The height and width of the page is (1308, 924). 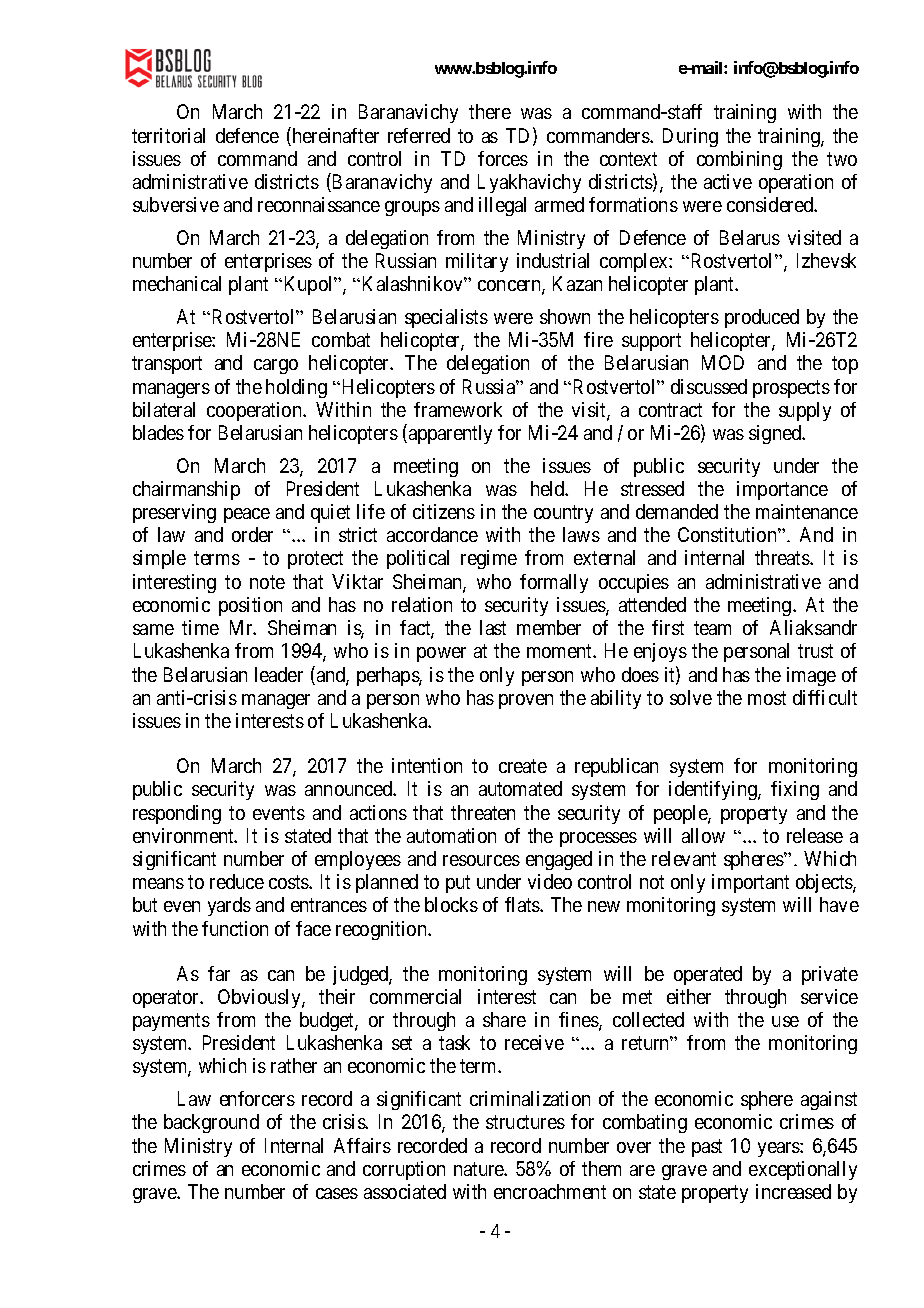 I want to click on background, so click(x=211, y=1123).
